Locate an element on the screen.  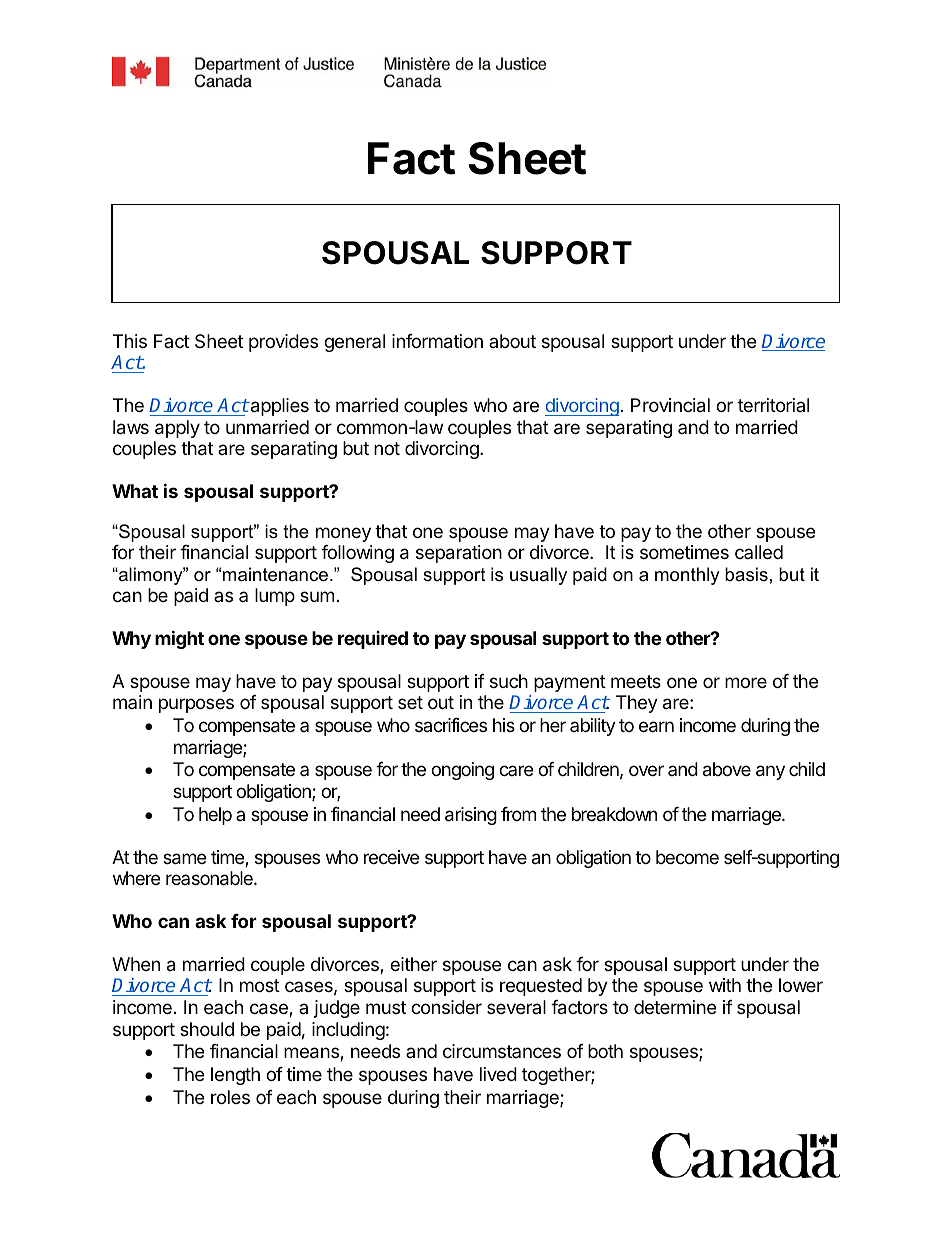
either is located at coordinates (413, 964).
